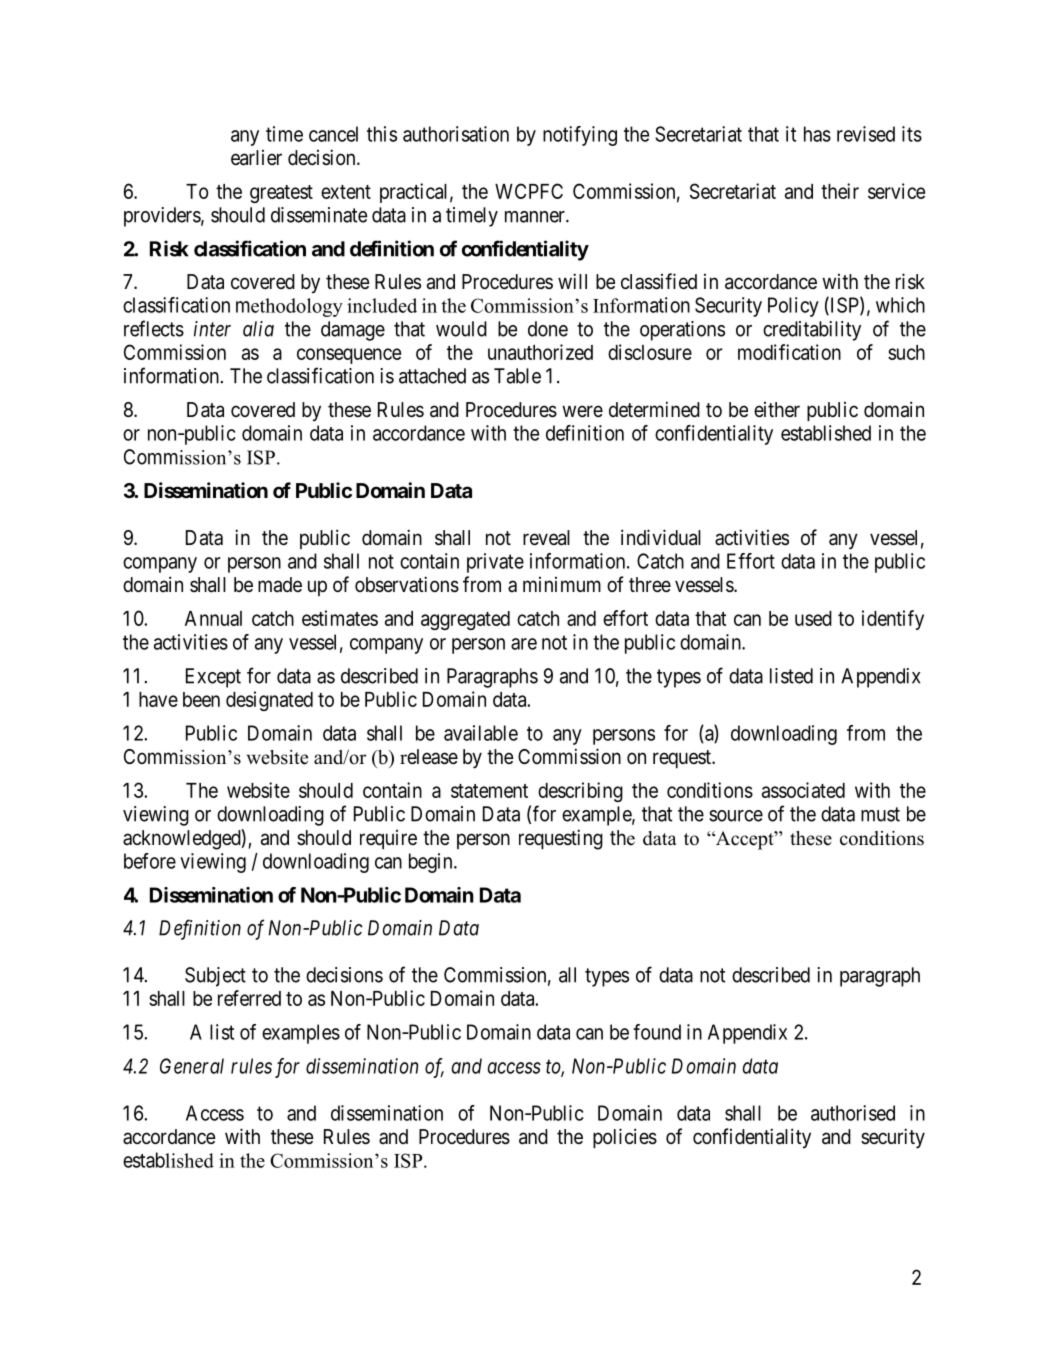 The height and width of the document is (1351, 1044). What do you see at coordinates (432, 863) in the document?
I see `begin` at bounding box center [432, 863].
